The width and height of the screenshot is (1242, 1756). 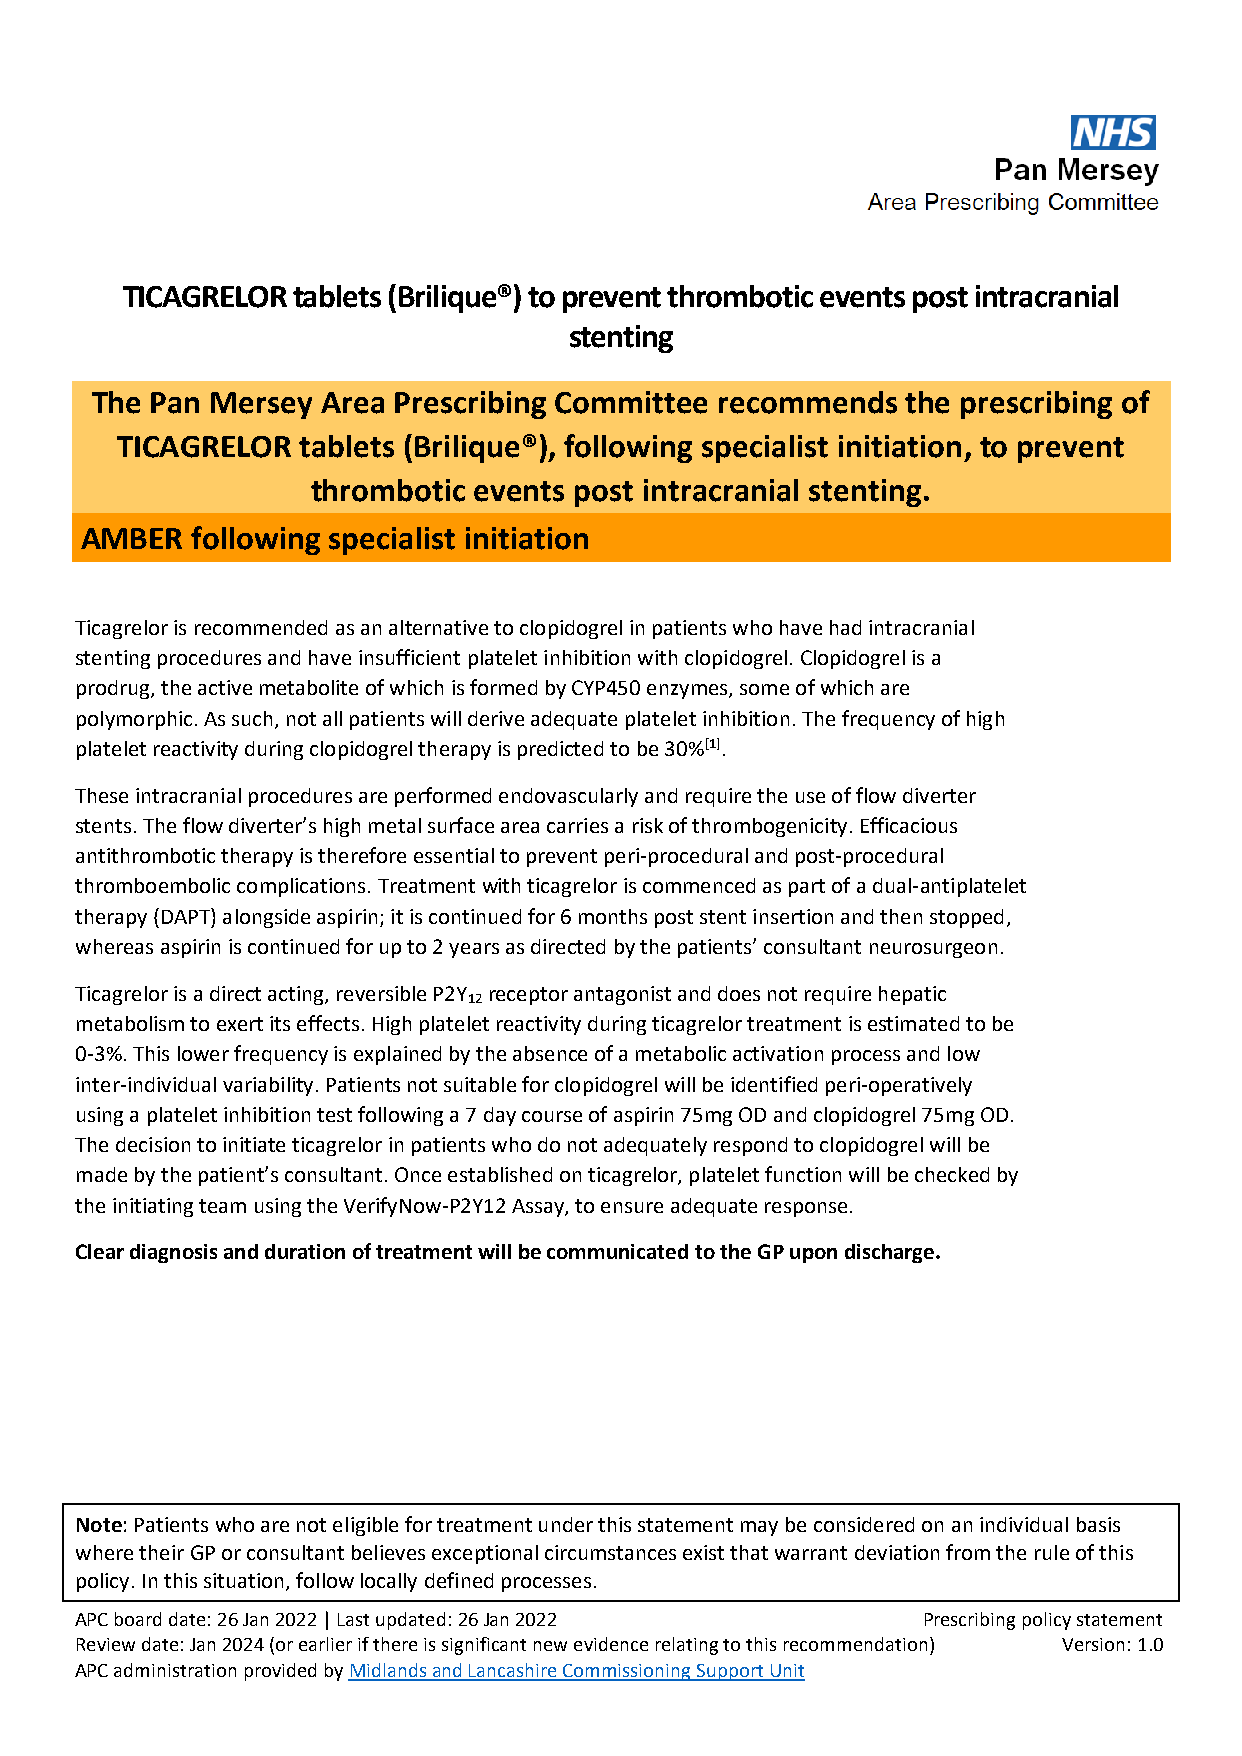 I want to click on had, so click(x=845, y=627).
